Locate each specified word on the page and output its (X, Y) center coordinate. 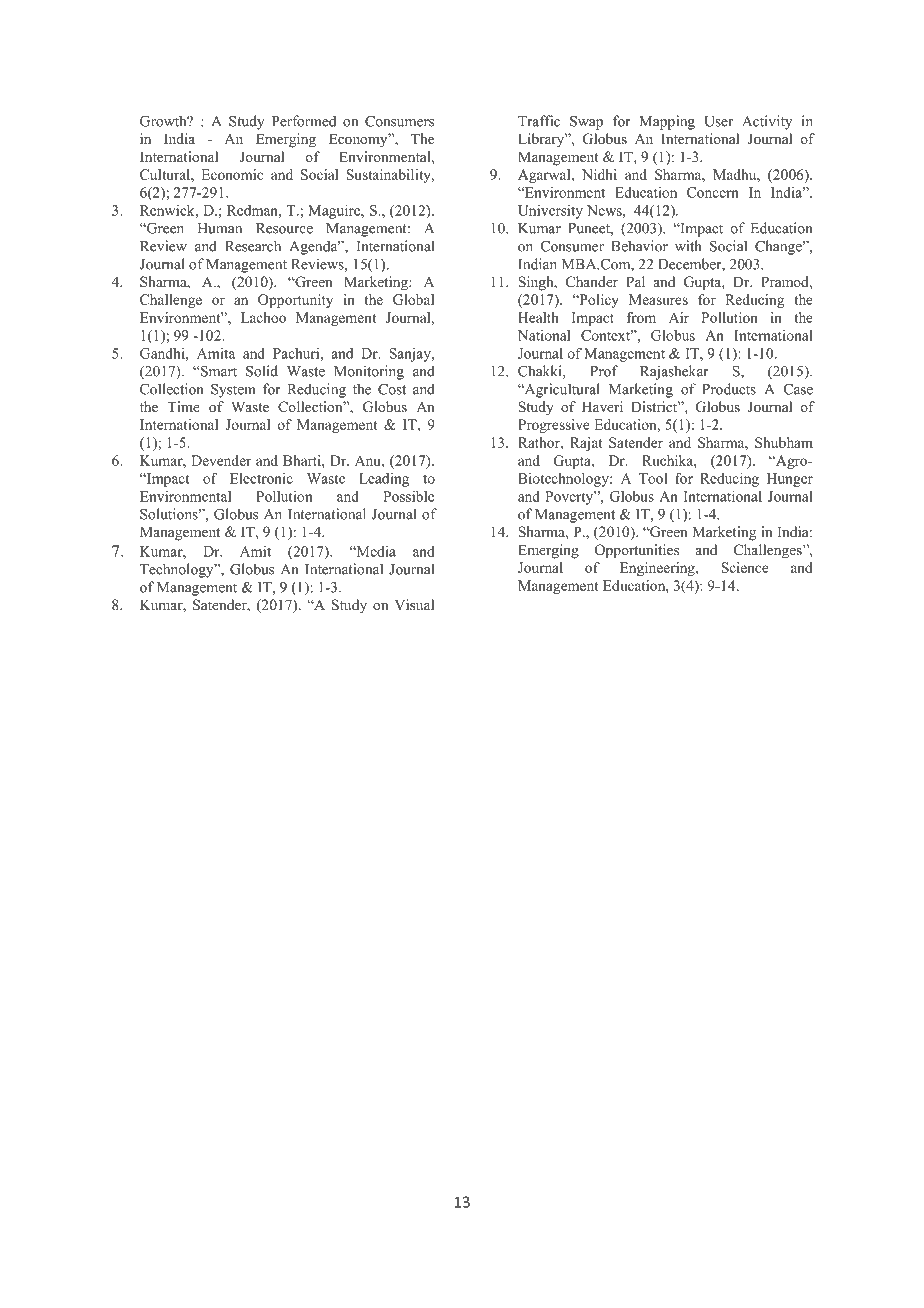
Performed (304, 121)
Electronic (261, 478)
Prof (604, 371)
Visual (414, 604)
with (688, 246)
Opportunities (637, 551)
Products (729, 389)
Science (745, 567)
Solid (262, 371)
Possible (408, 496)
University (550, 212)
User (718, 121)
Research (253, 246)
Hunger (790, 480)
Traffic (539, 121)
